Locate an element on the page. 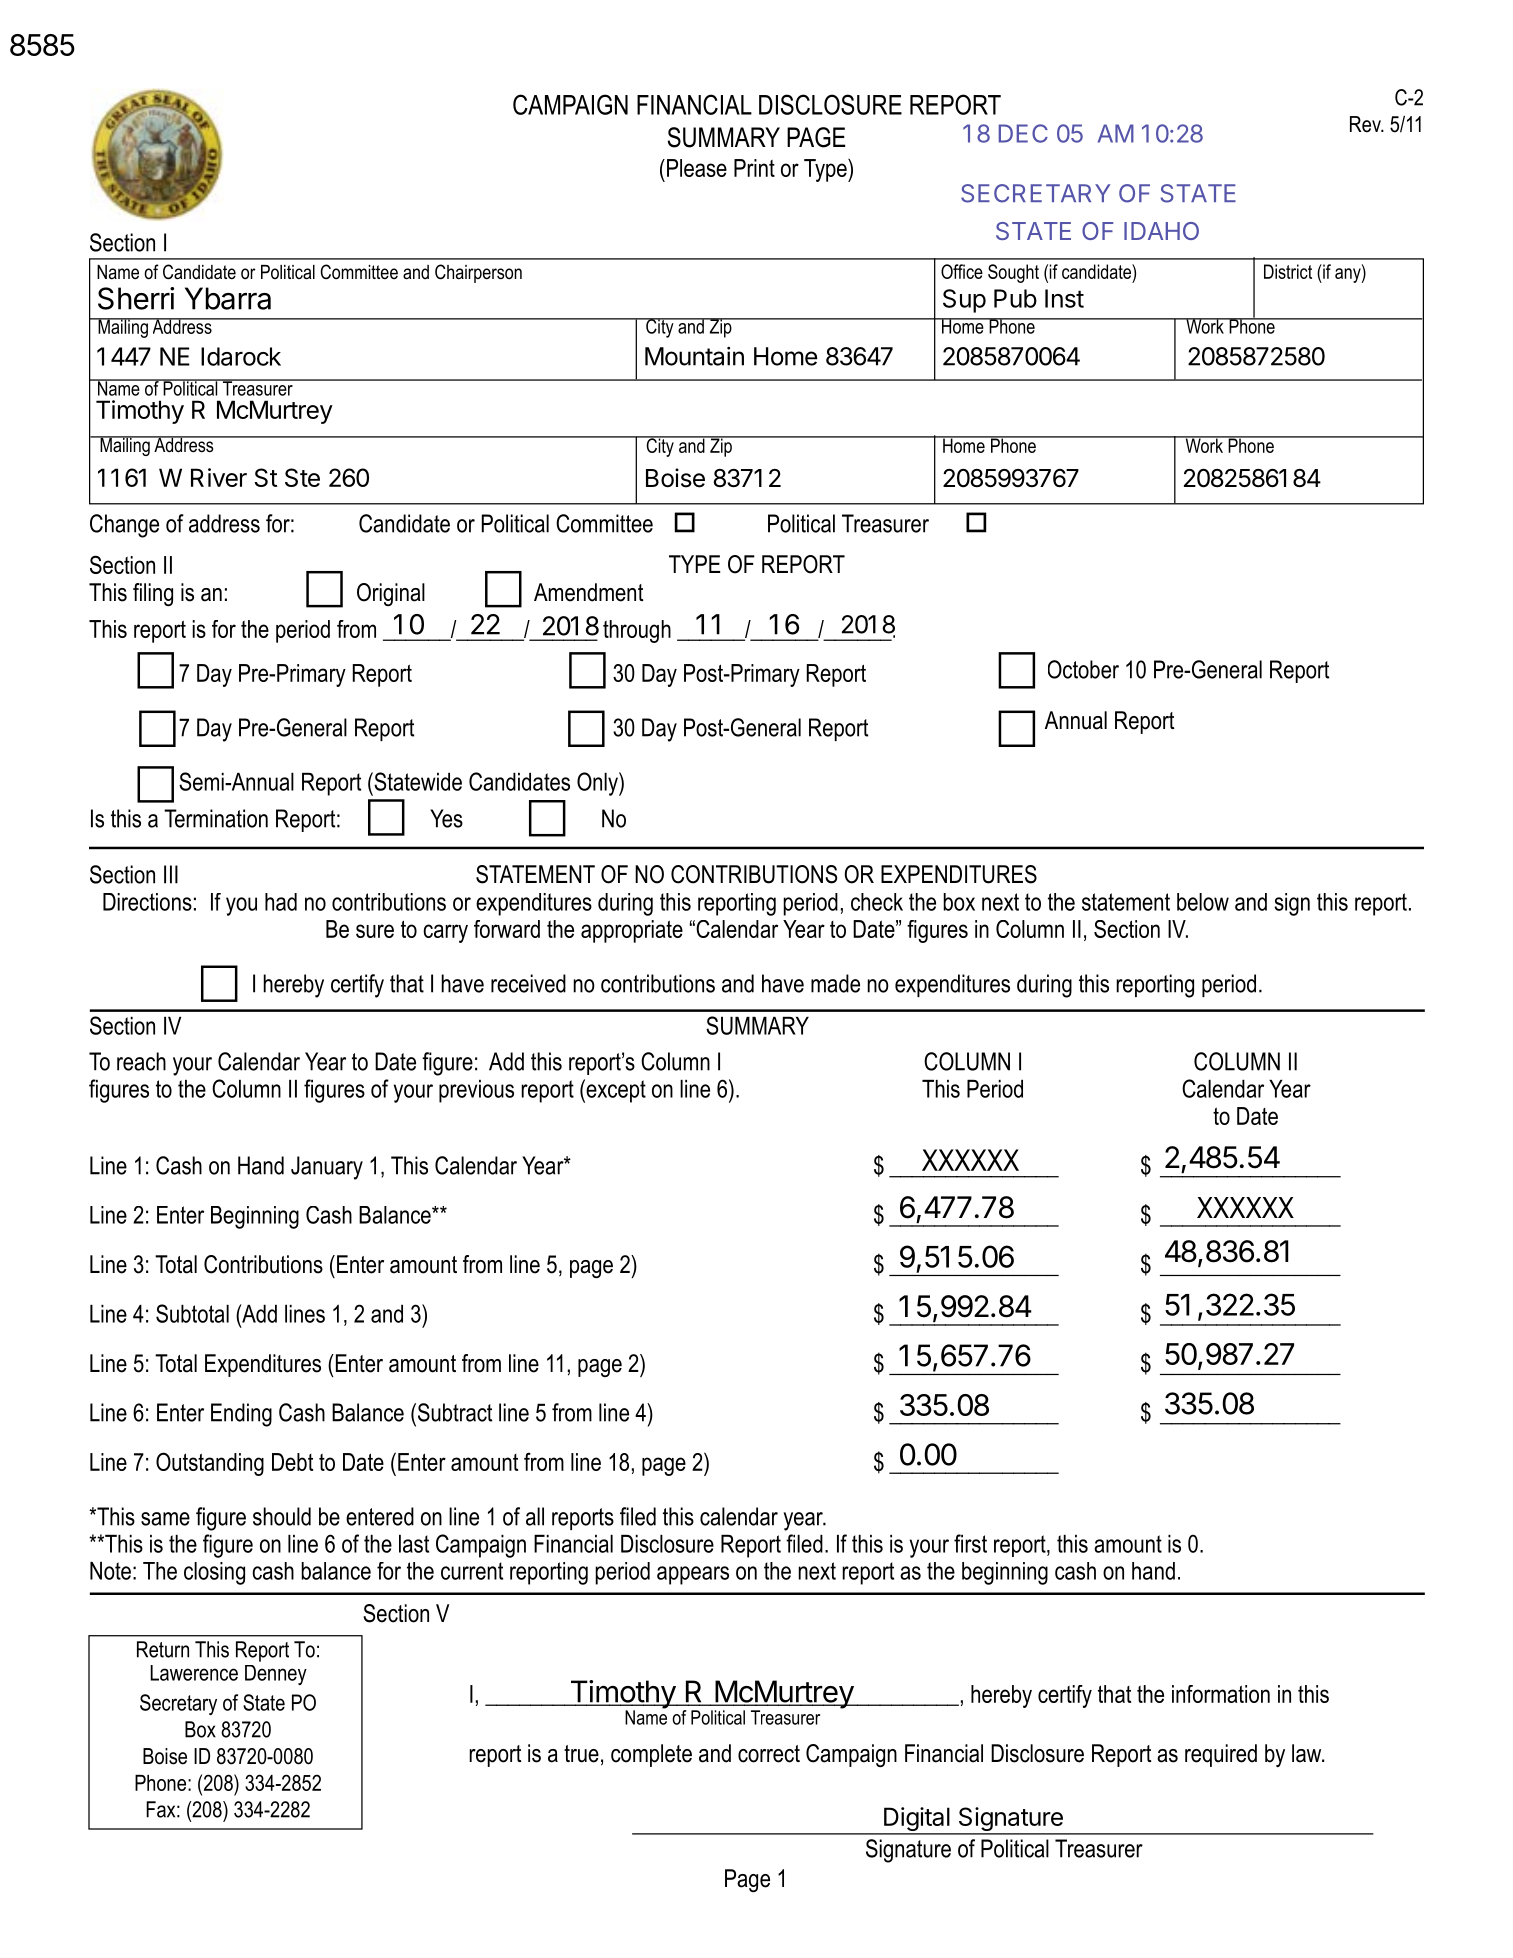  Sherri is located at coordinates (136, 298).
